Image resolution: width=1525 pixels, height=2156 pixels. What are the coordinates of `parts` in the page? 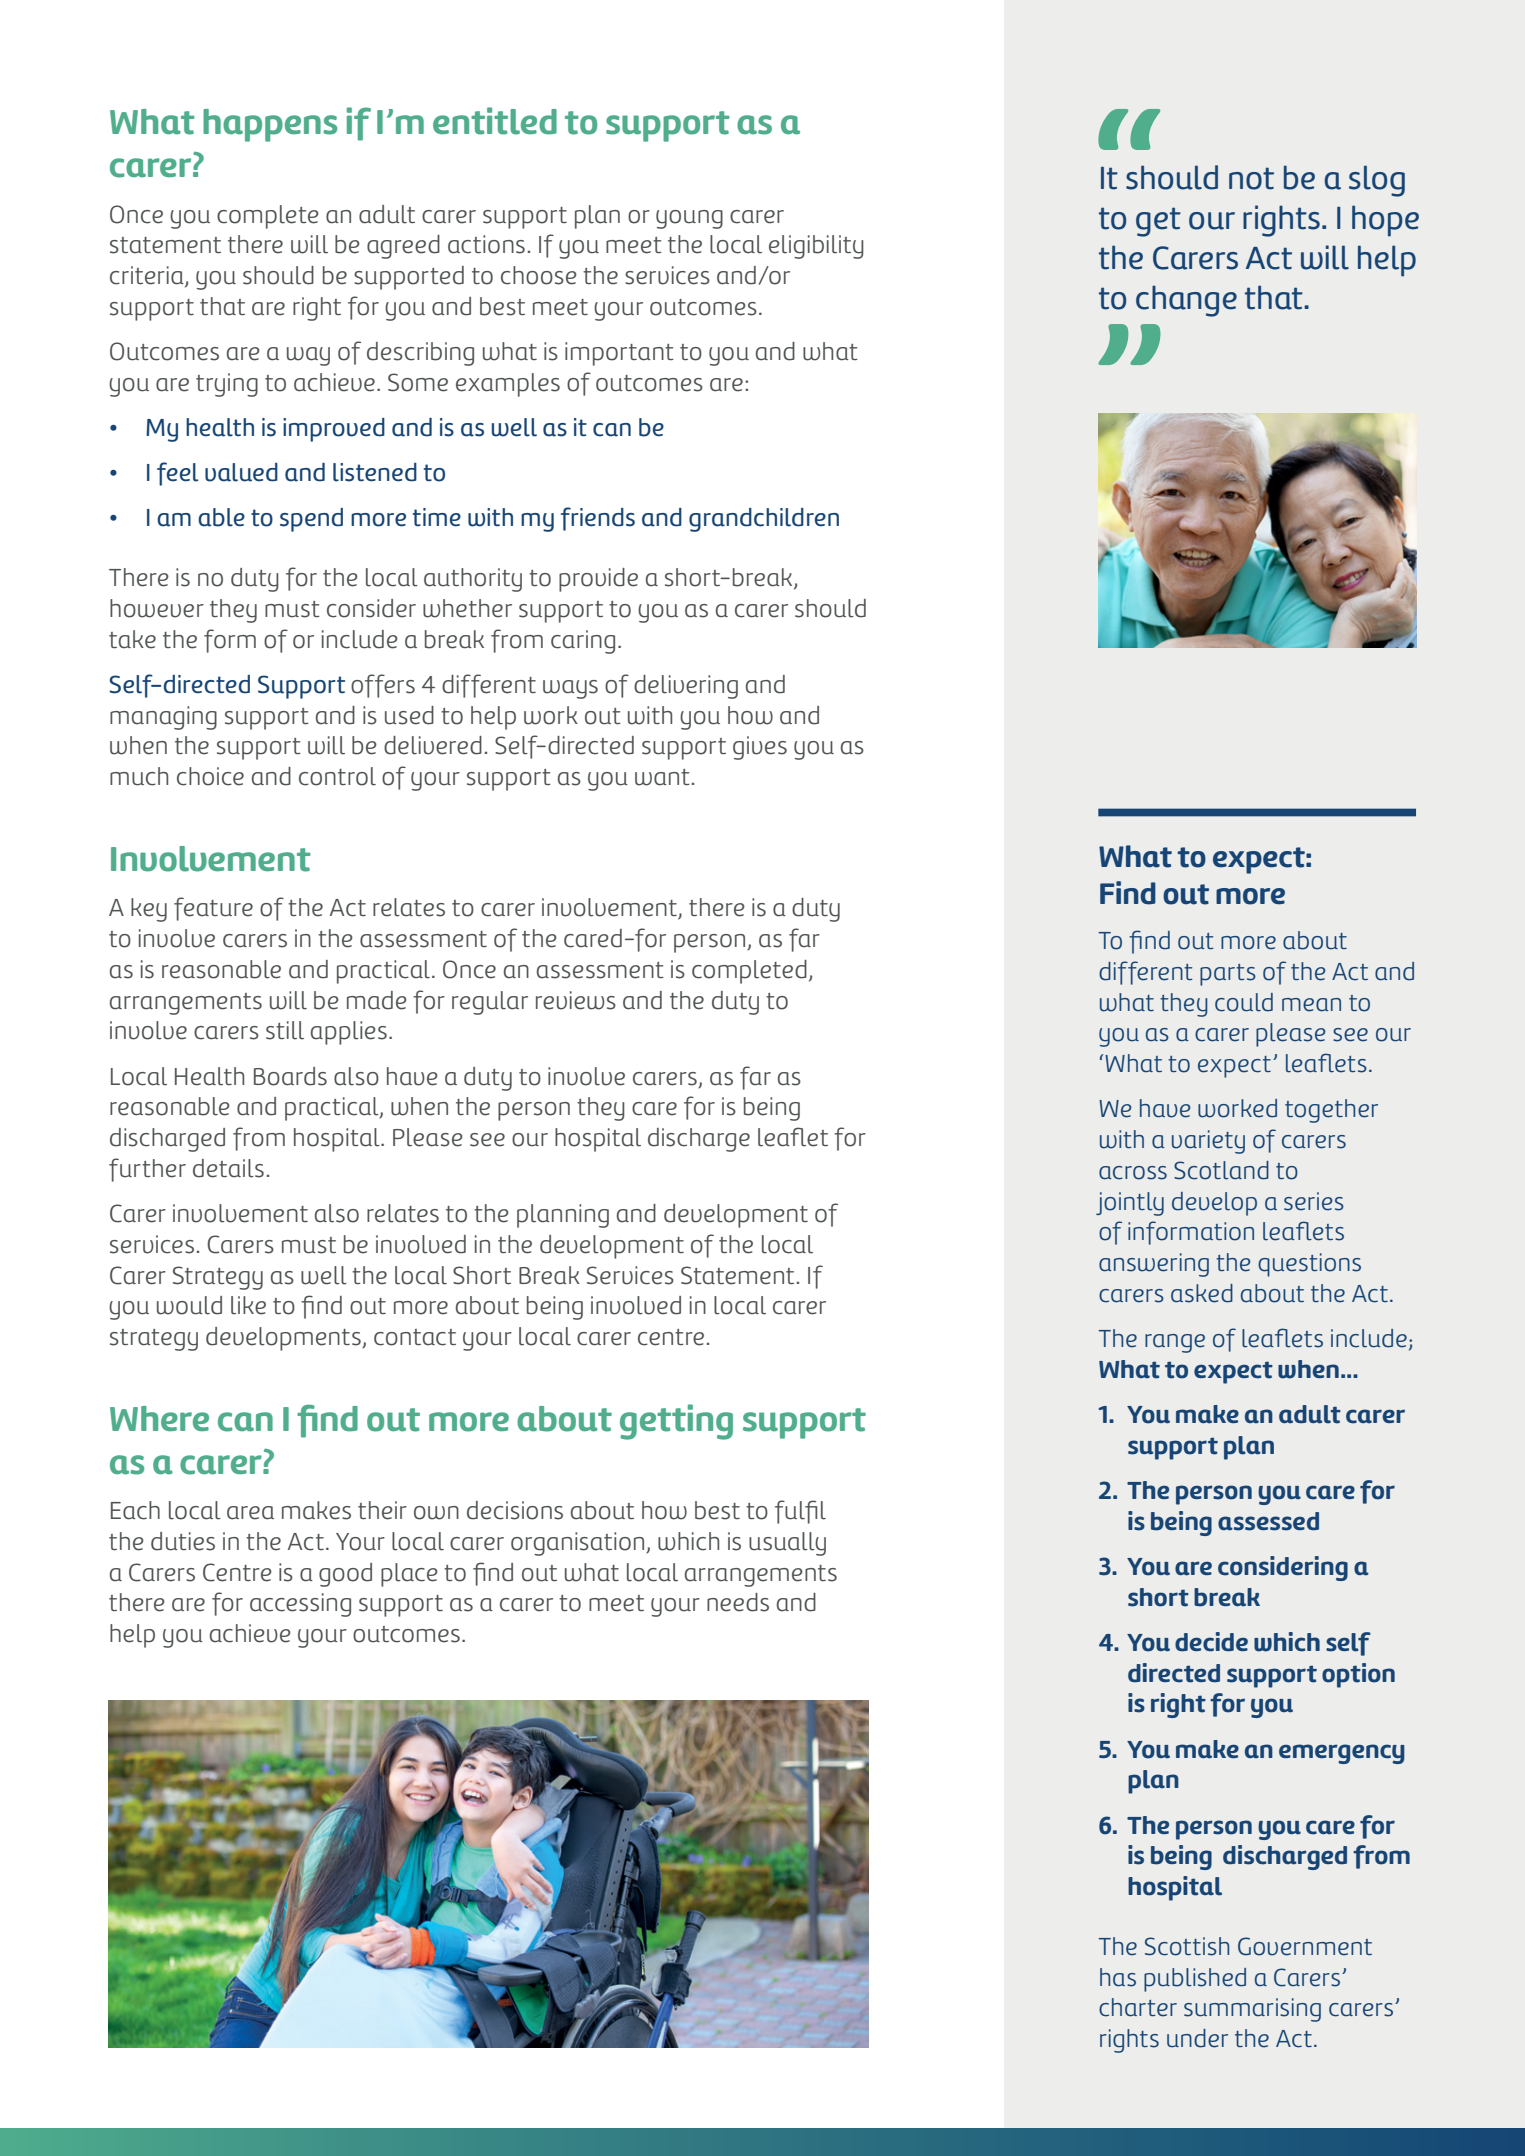 It's located at (1228, 975).
